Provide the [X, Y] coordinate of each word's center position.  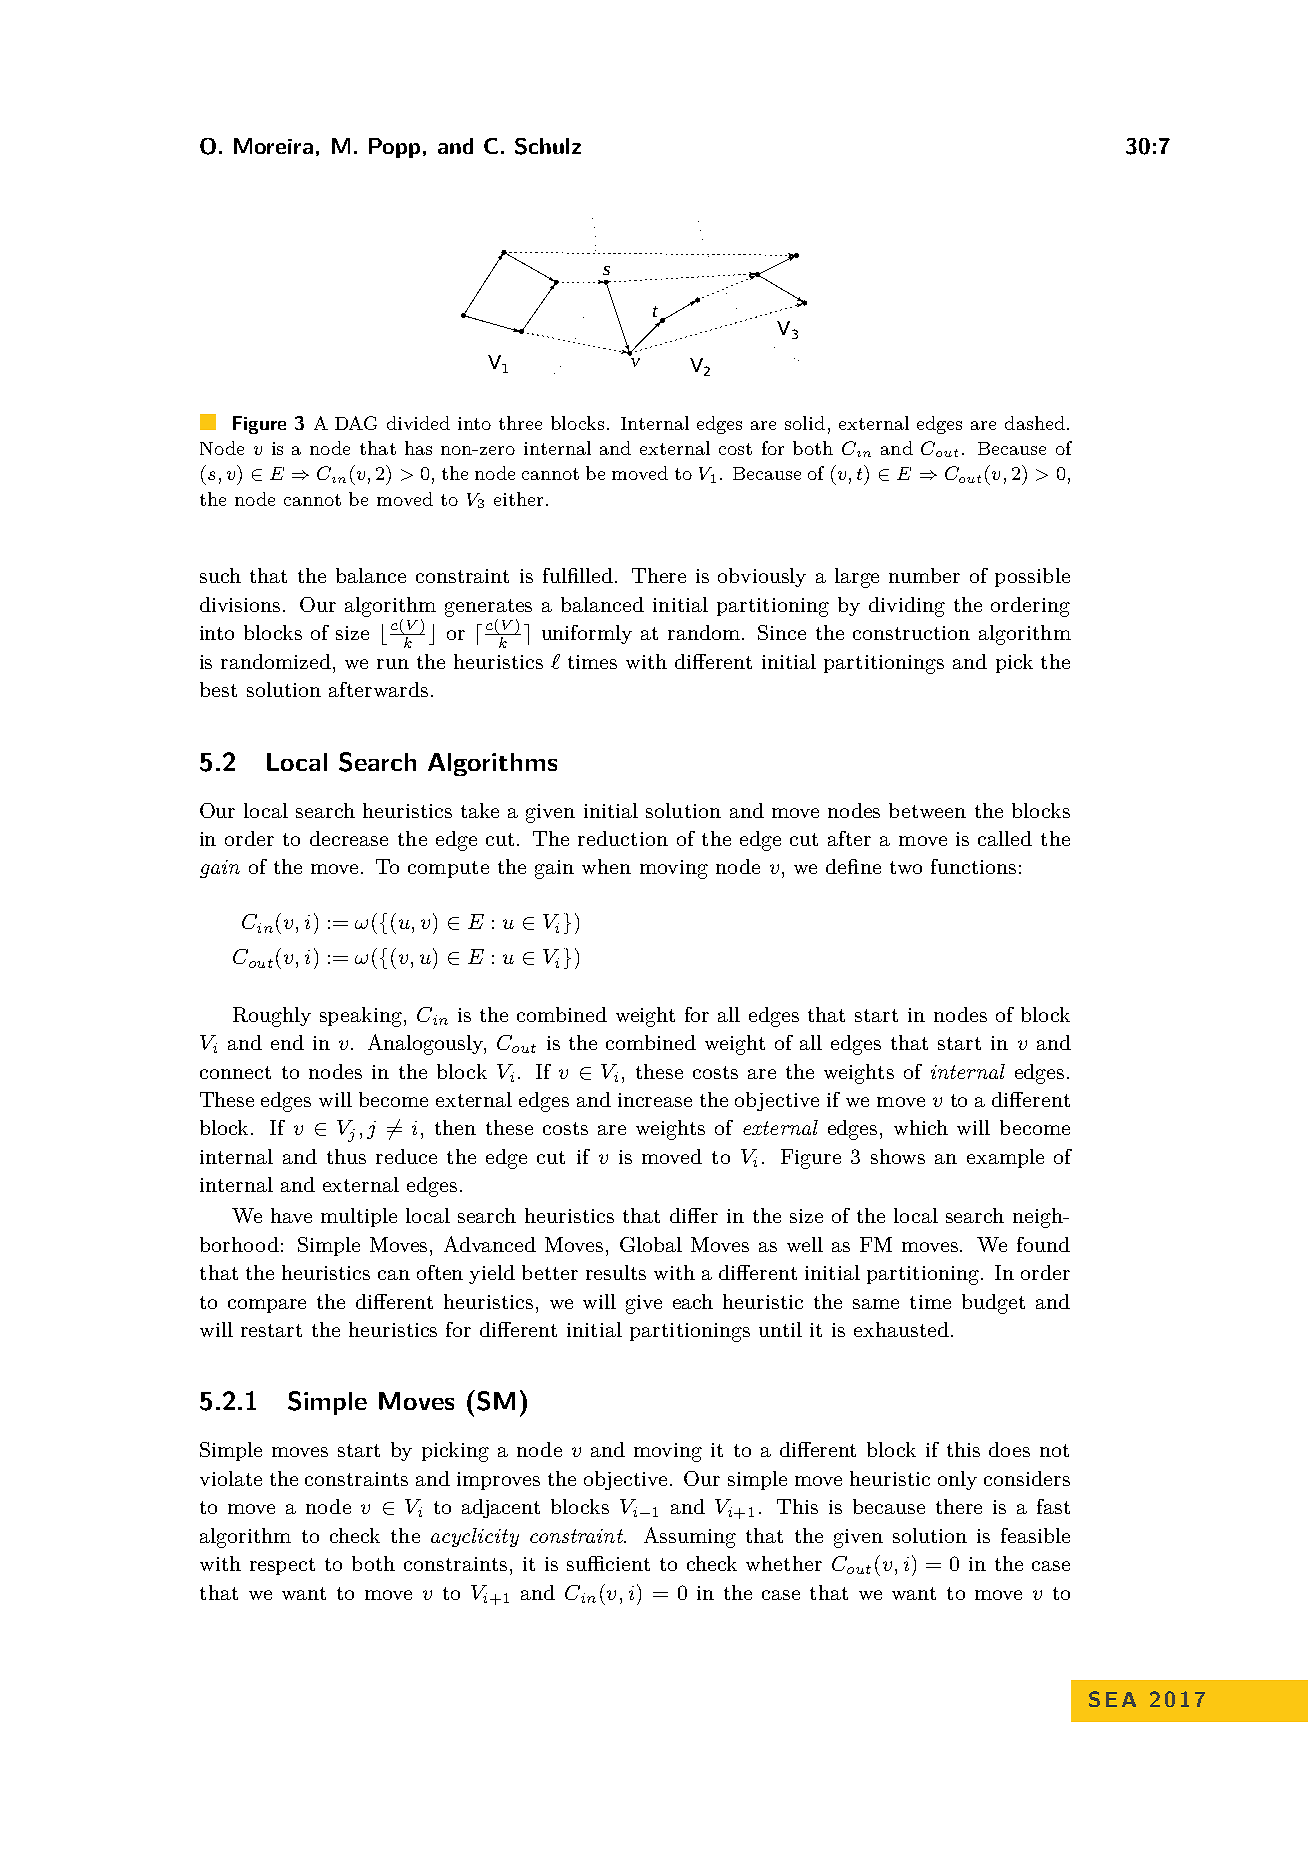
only [957, 1480]
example [1005, 1158]
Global [651, 1244]
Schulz [548, 146]
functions [973, 866]
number [924, 575]
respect [282, 1566]
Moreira [273, 146]
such [220, 575]
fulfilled [578, 575]
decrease [349, 838]
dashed [1035, 423]
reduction [623, 838]
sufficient [608, 1563]
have [291, 1215]
